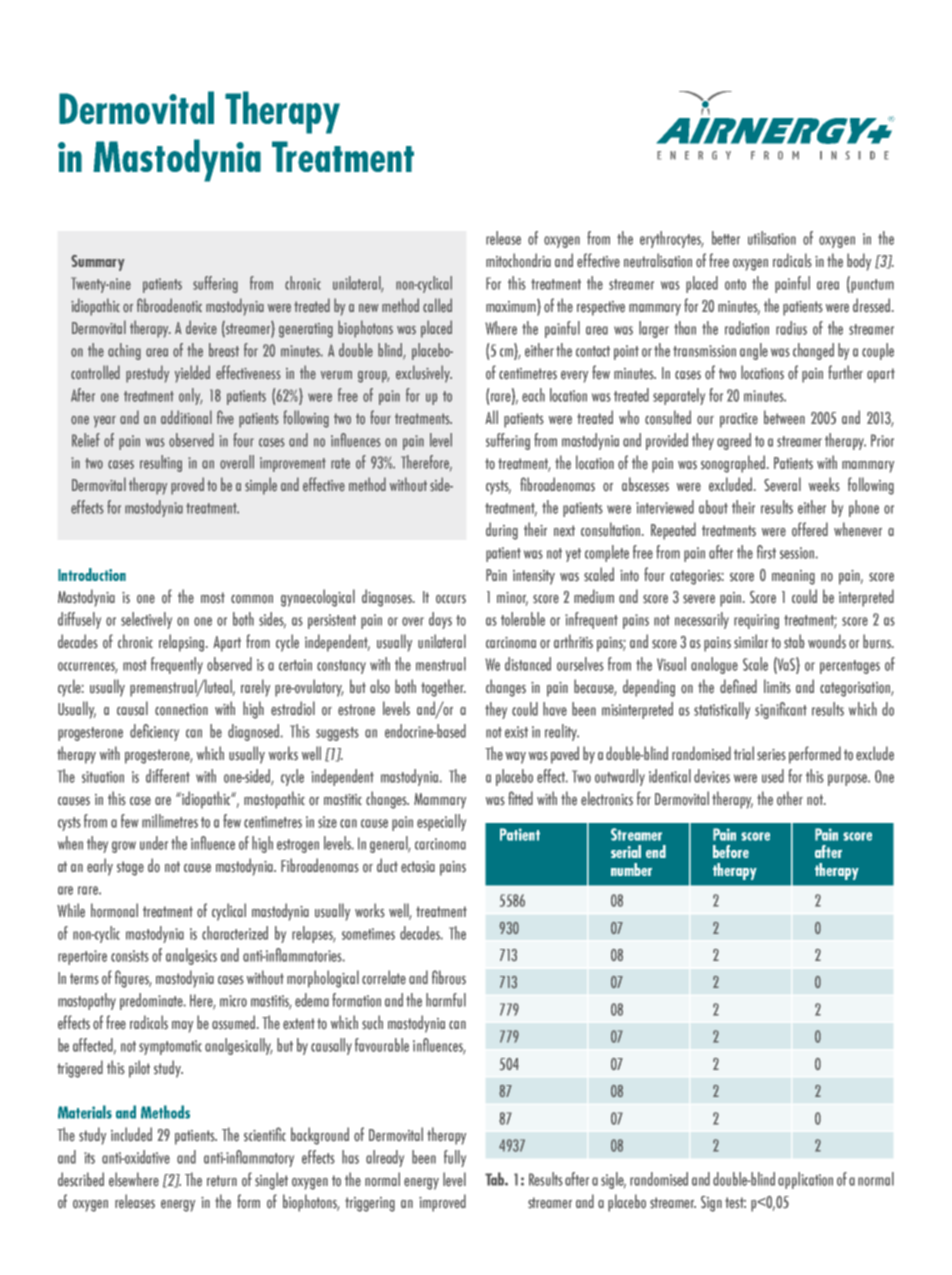 The width and height of the screenshot is (952, 1275). Describe the element at coordinates (772, 238) in the screenshot. I see `utilisation` at that location.
